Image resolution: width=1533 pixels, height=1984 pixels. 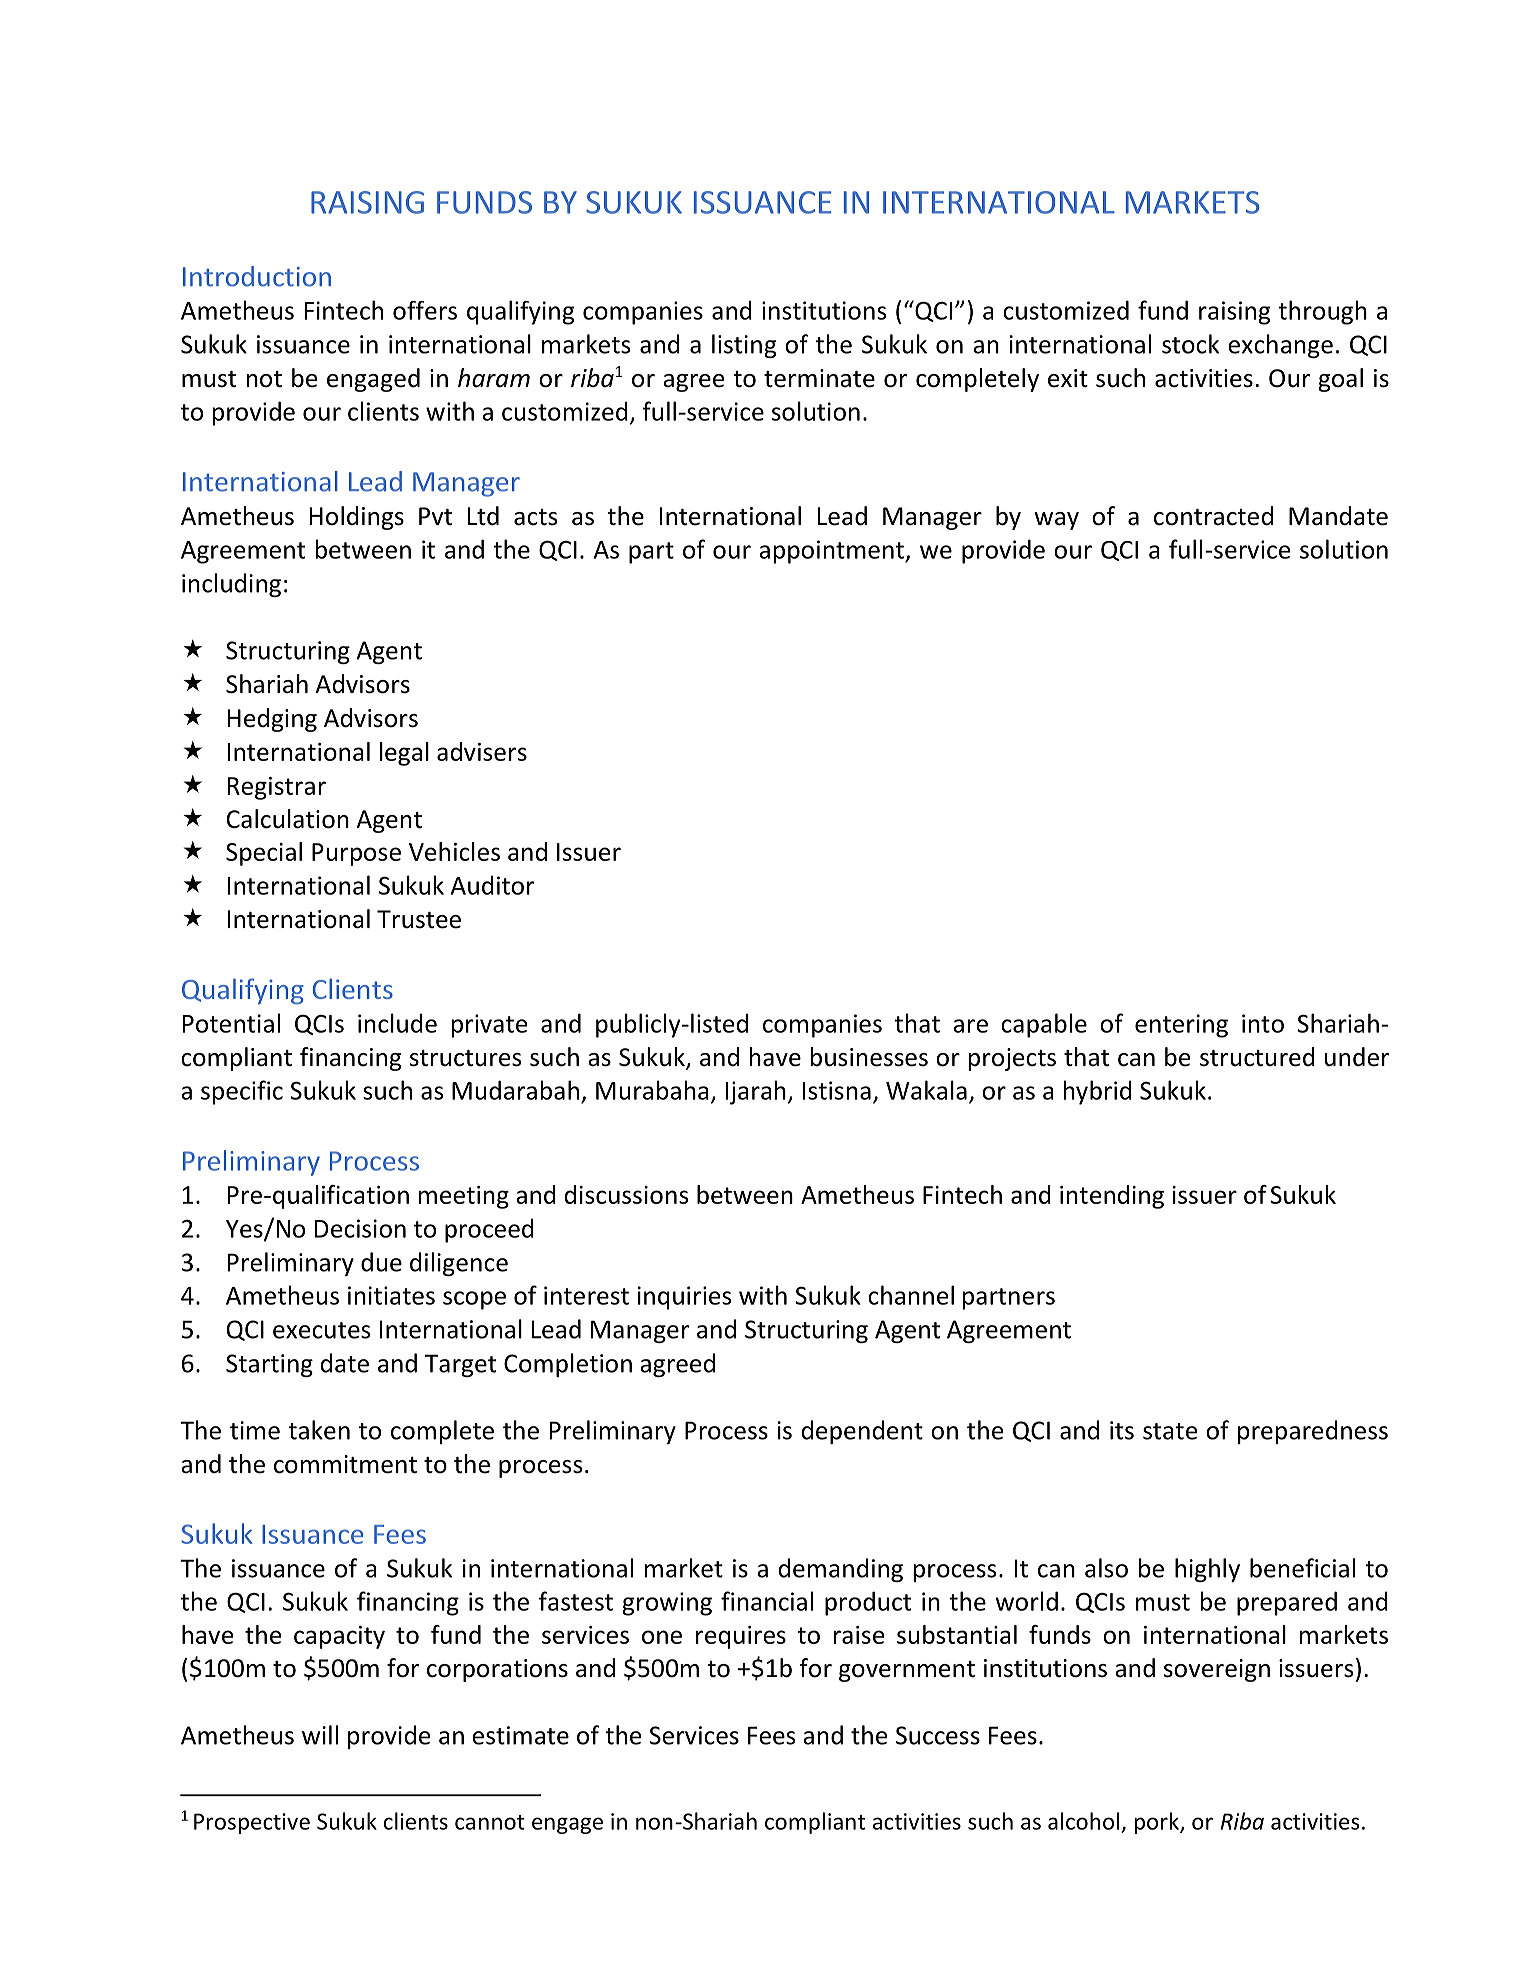 I want to click on stock, so click(x=1190, y=344).
